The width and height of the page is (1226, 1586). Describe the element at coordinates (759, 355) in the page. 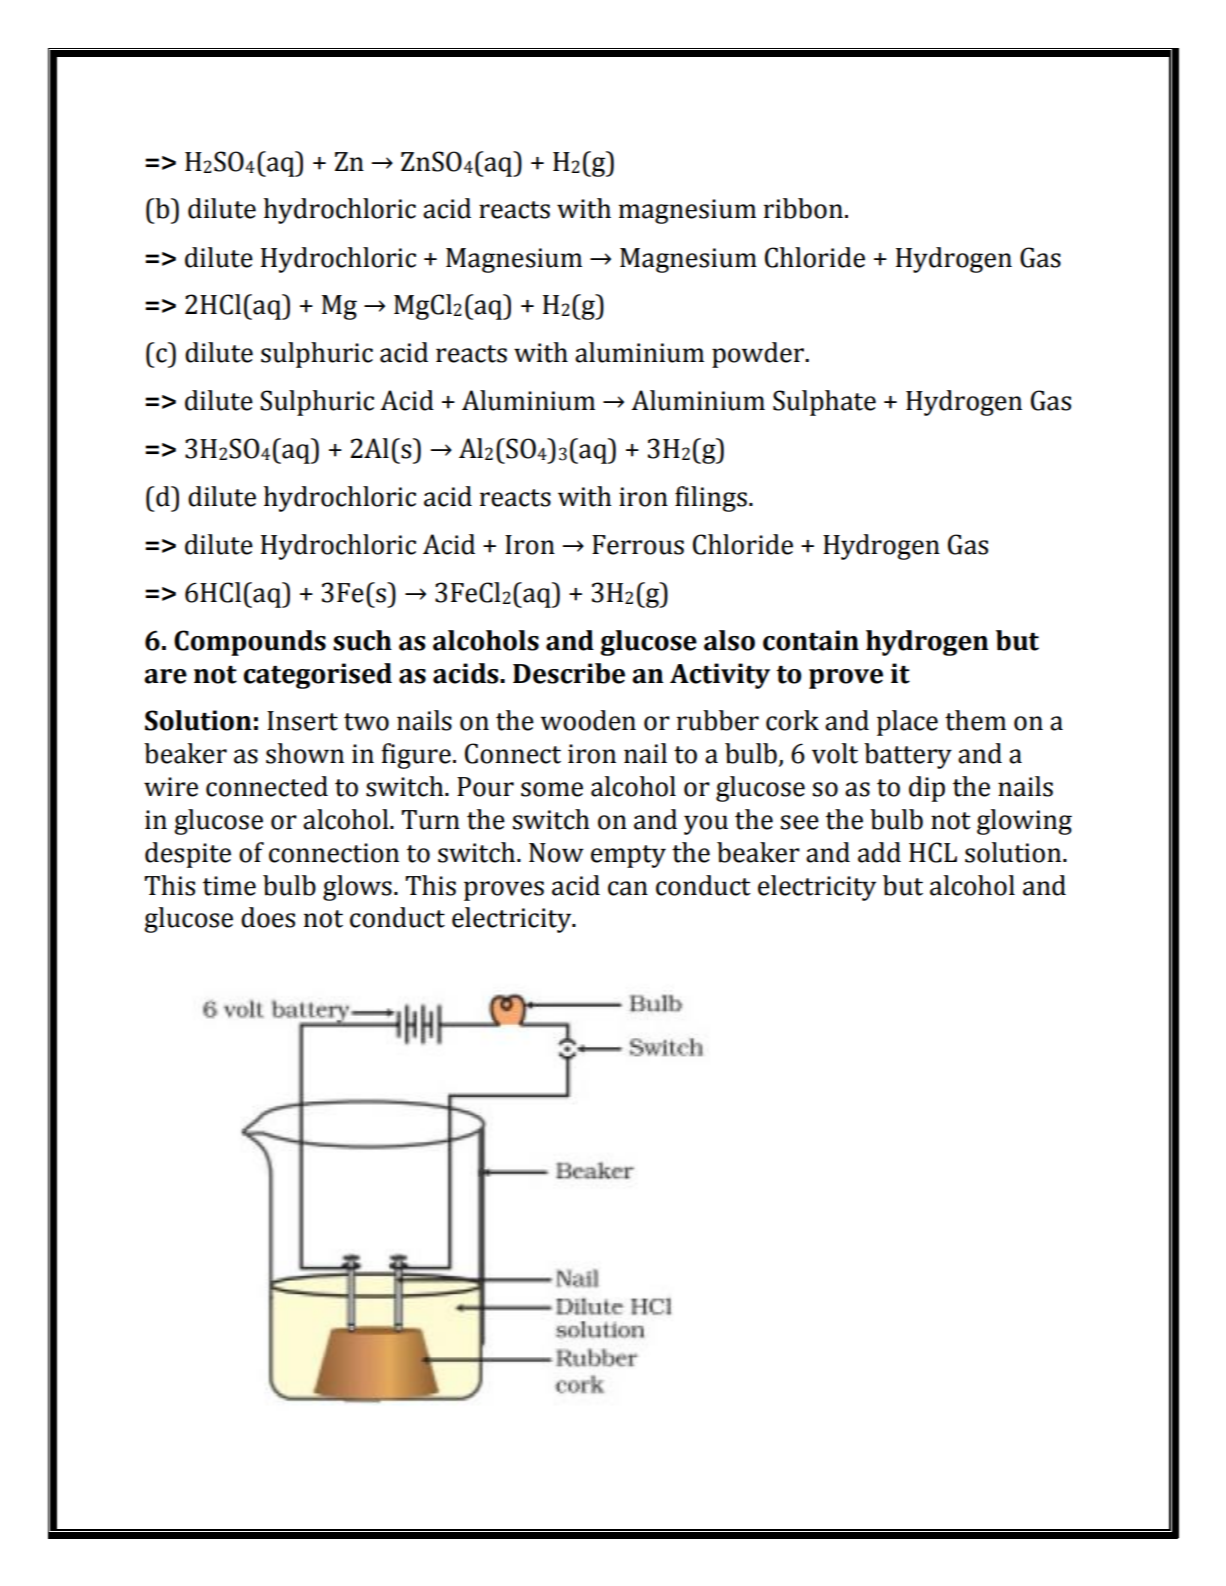

I see `powder` at that location.
